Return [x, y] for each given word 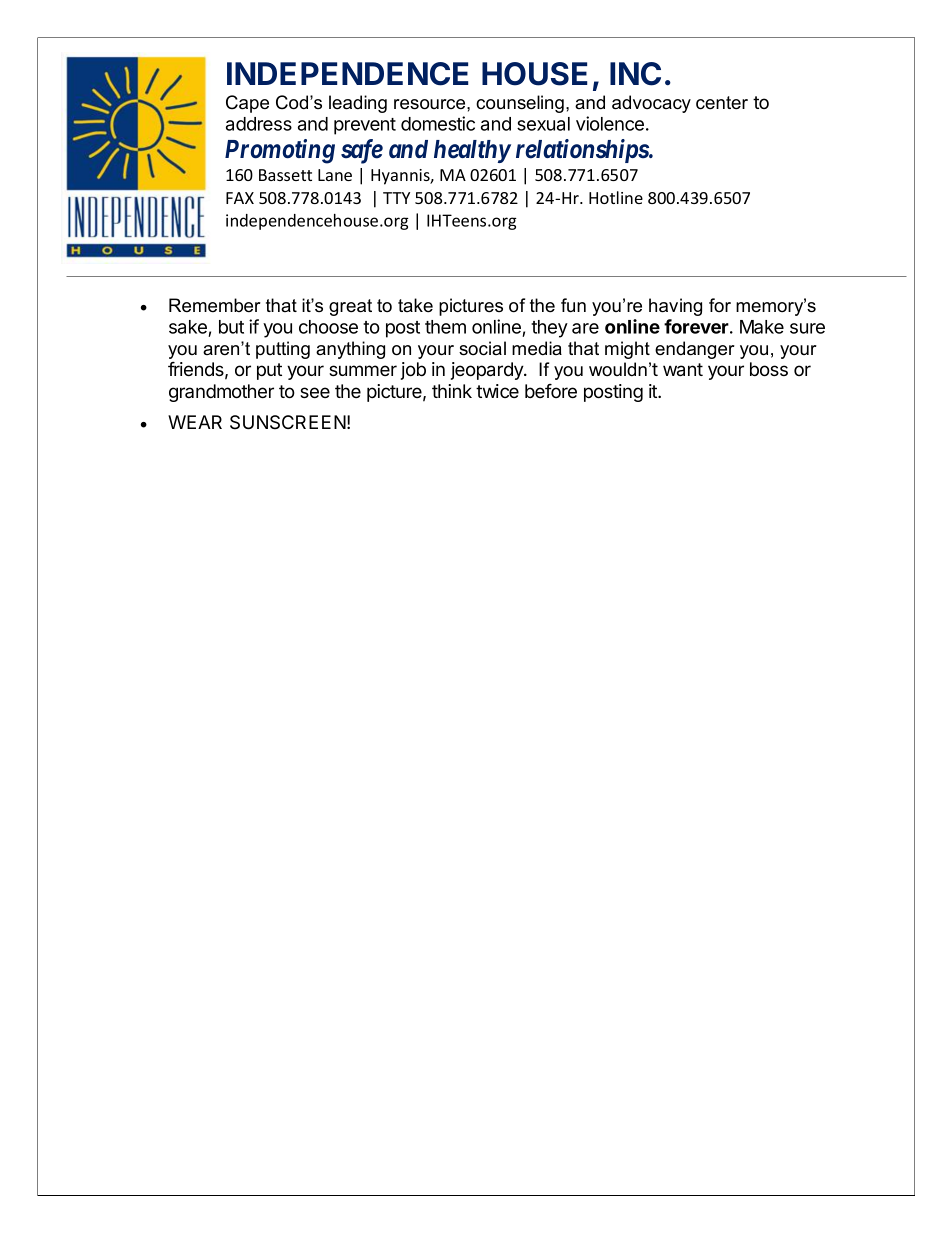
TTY [396, 198]
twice [497, 391]
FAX [240, 198]
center [722, 103]
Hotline [616, 197]
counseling [520, 104]
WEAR [195, 422]
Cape [247, 104]
